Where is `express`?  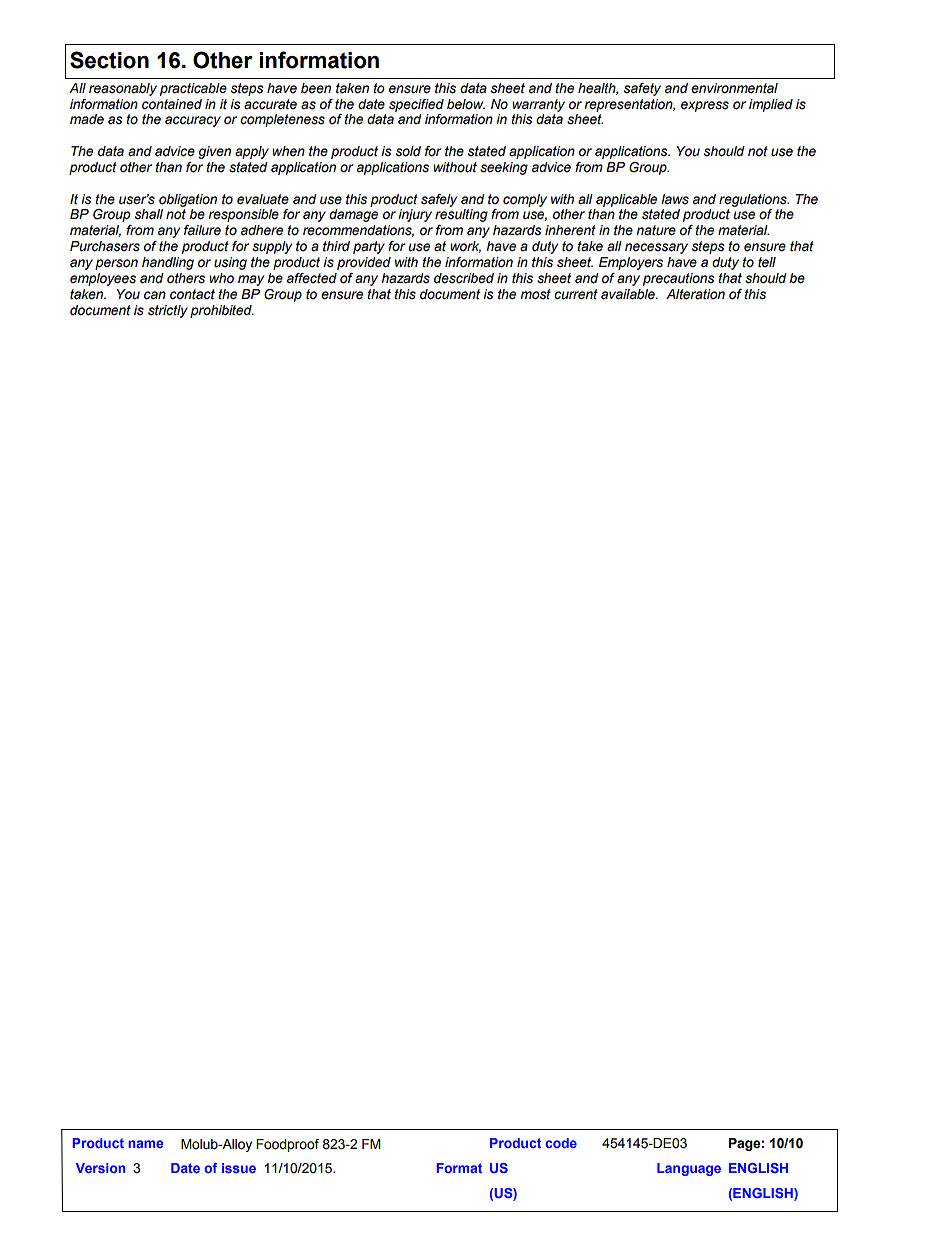
express is located at coordinates (705, 106).
